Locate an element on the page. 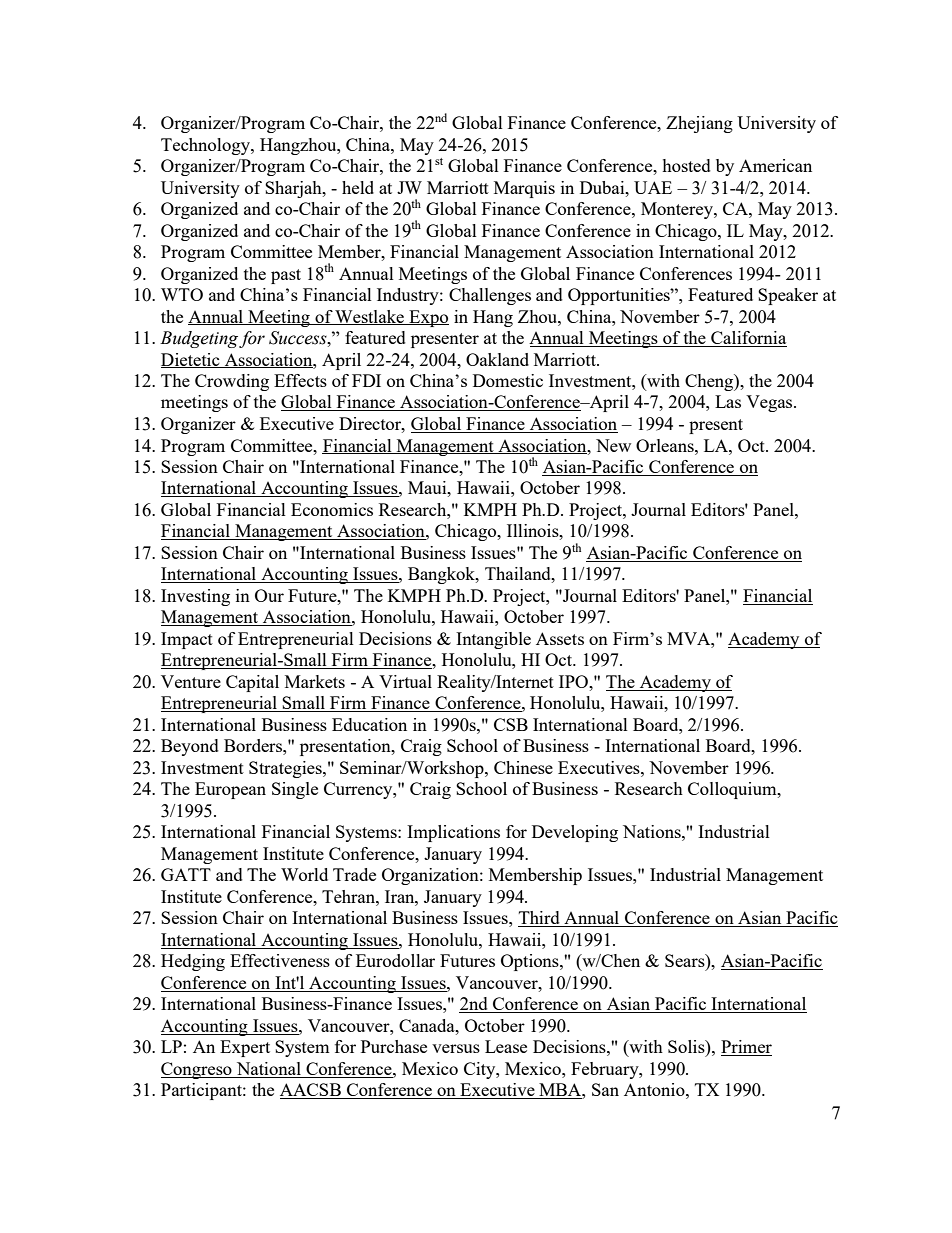  Chinese is located at coordinates (523, 767).
